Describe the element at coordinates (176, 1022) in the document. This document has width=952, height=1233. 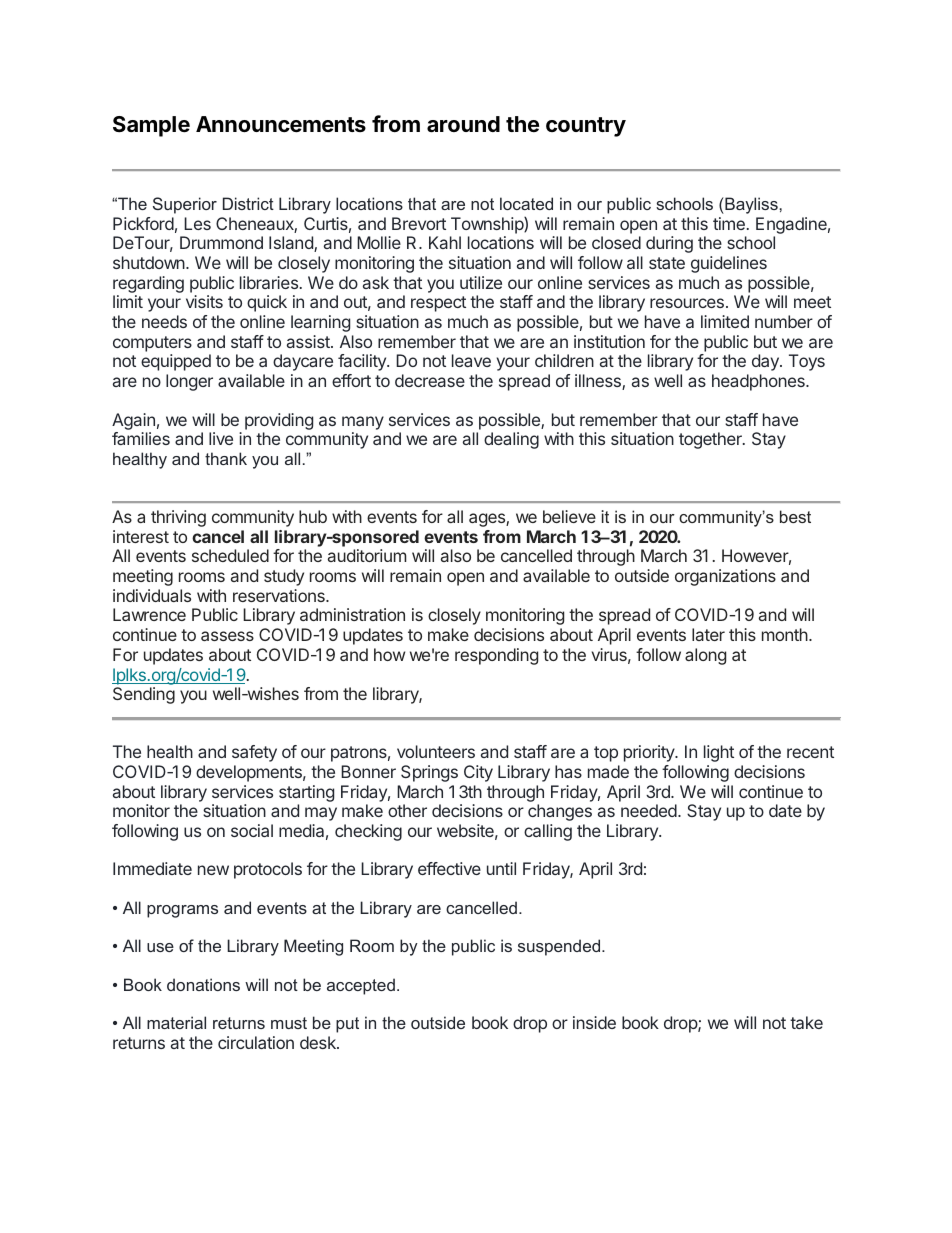
I see `material` at that location.
